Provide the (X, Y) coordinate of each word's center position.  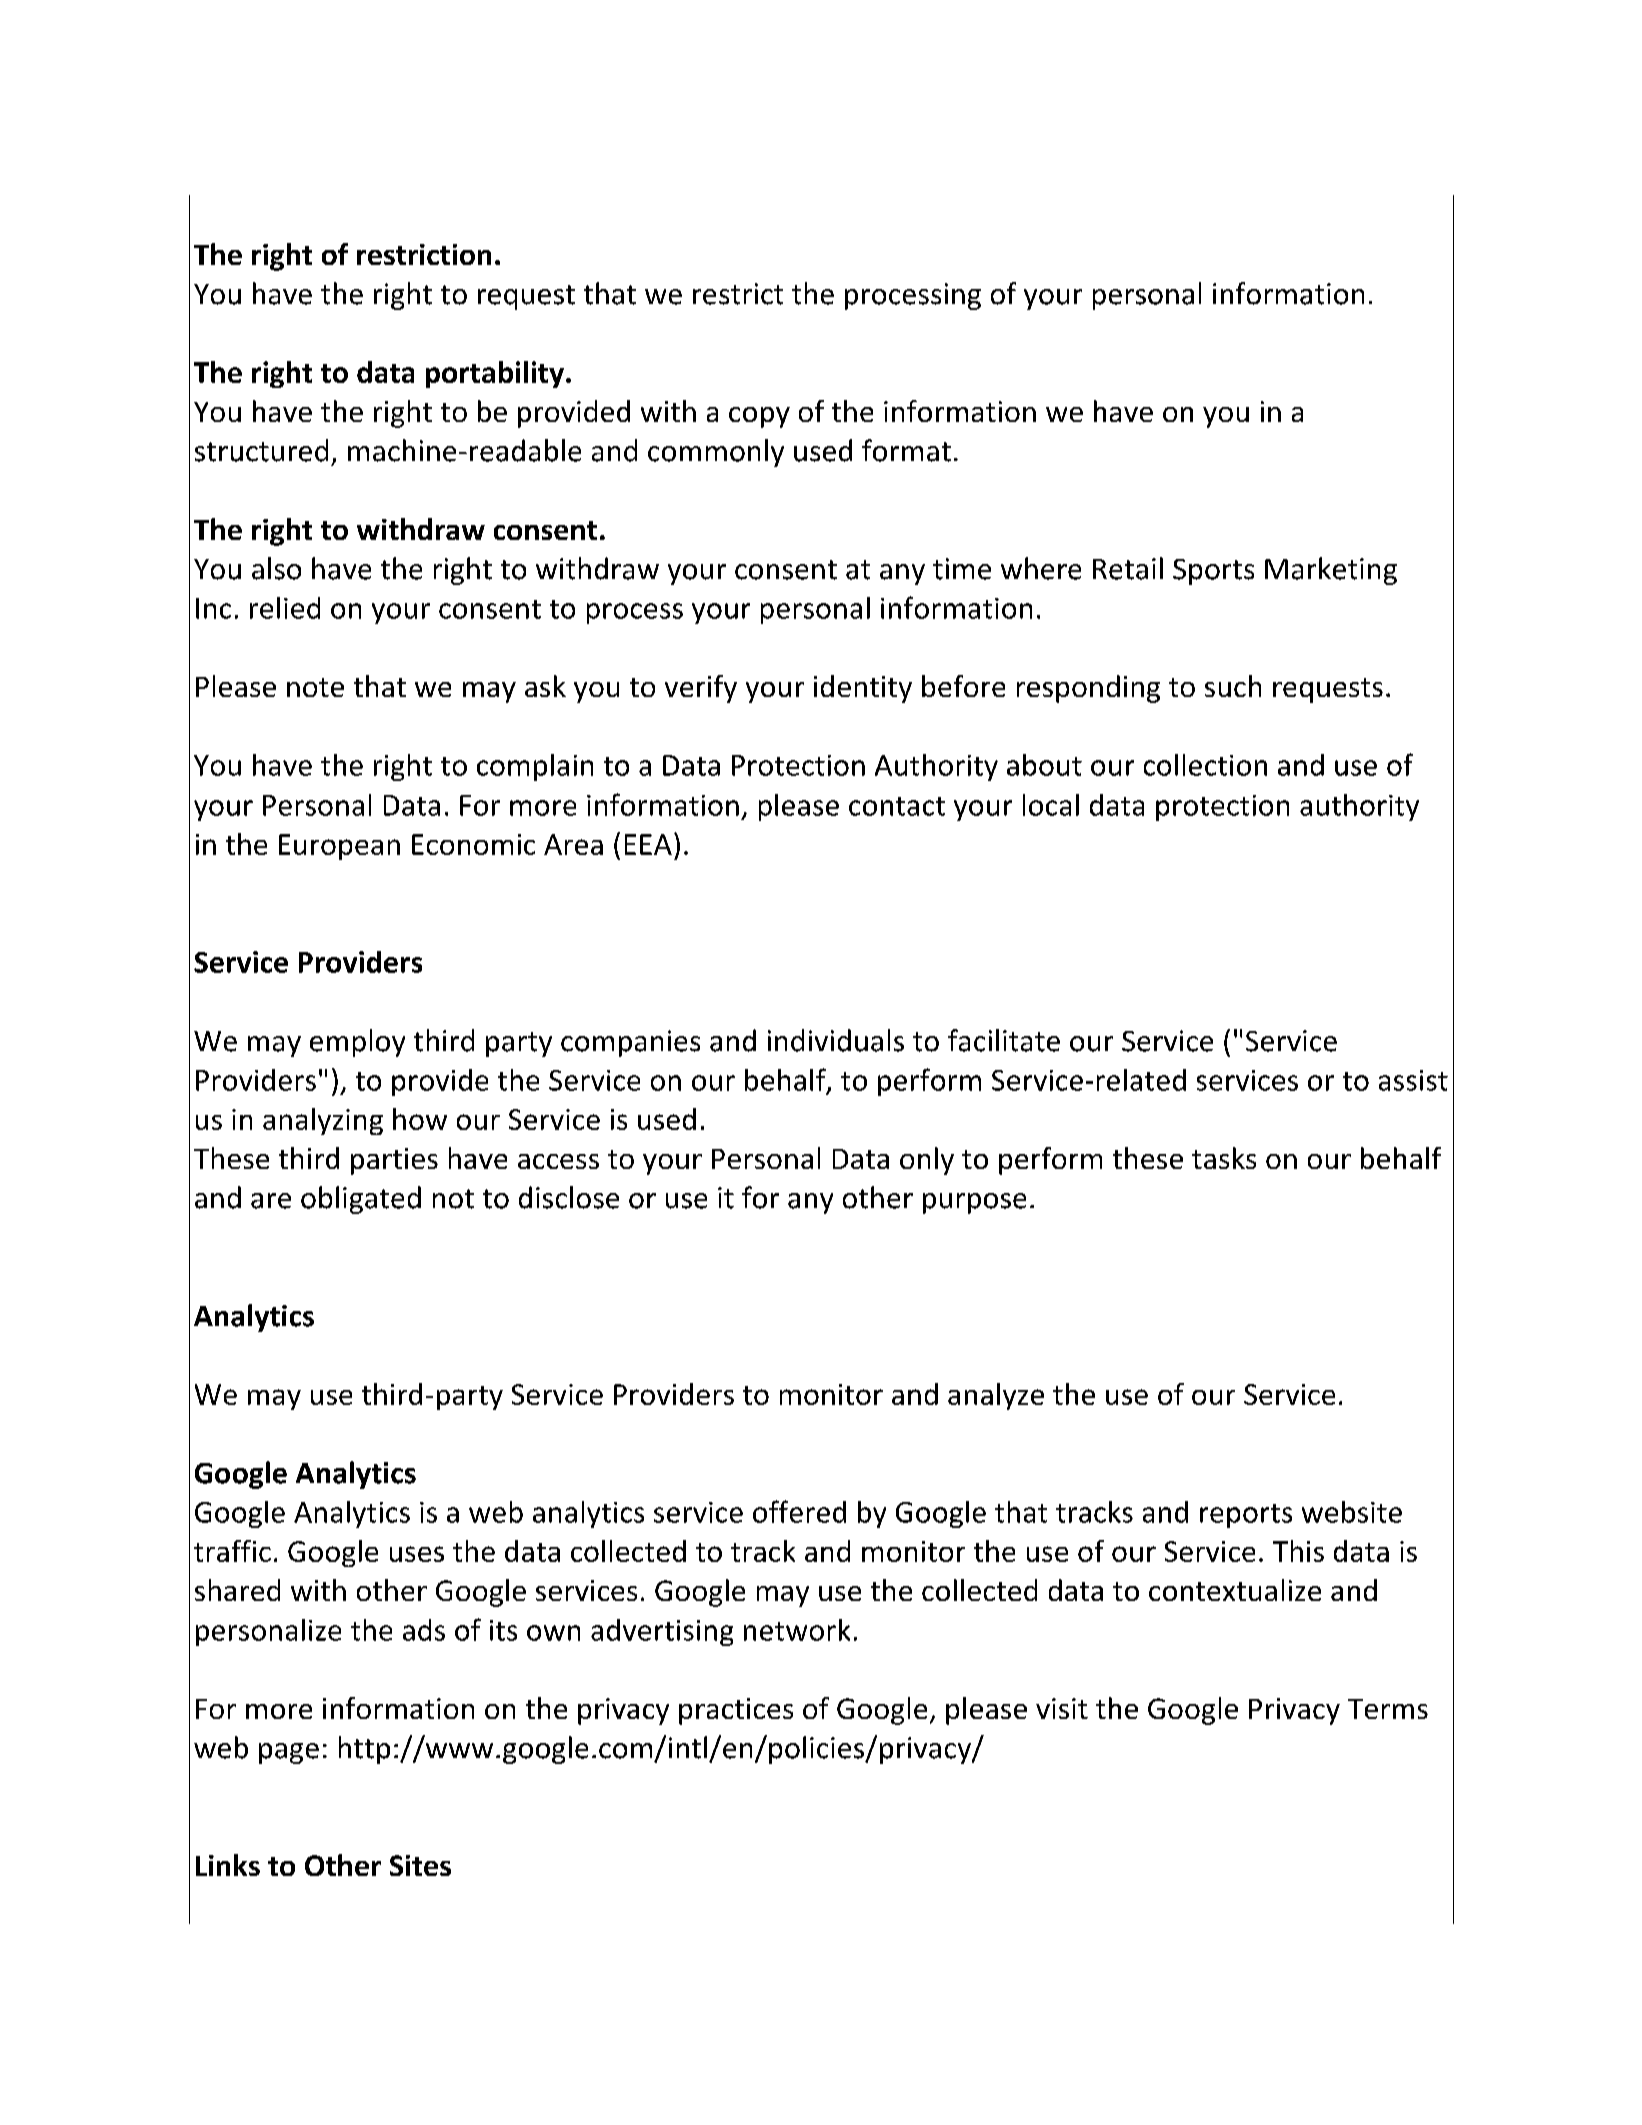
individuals (836, 1040)
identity (863, 689)
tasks (1224, 1158)
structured (261, 450)
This (1298, 1551)
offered (799, 1511)
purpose (974, 1203)
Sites (420, 1865)
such (1233, 686)
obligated (361, 1200)
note (315, 687)
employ (357, 1043)
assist (1413, 1080)
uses (417, 1554)
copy (759, 417)
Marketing (1331, 571)
